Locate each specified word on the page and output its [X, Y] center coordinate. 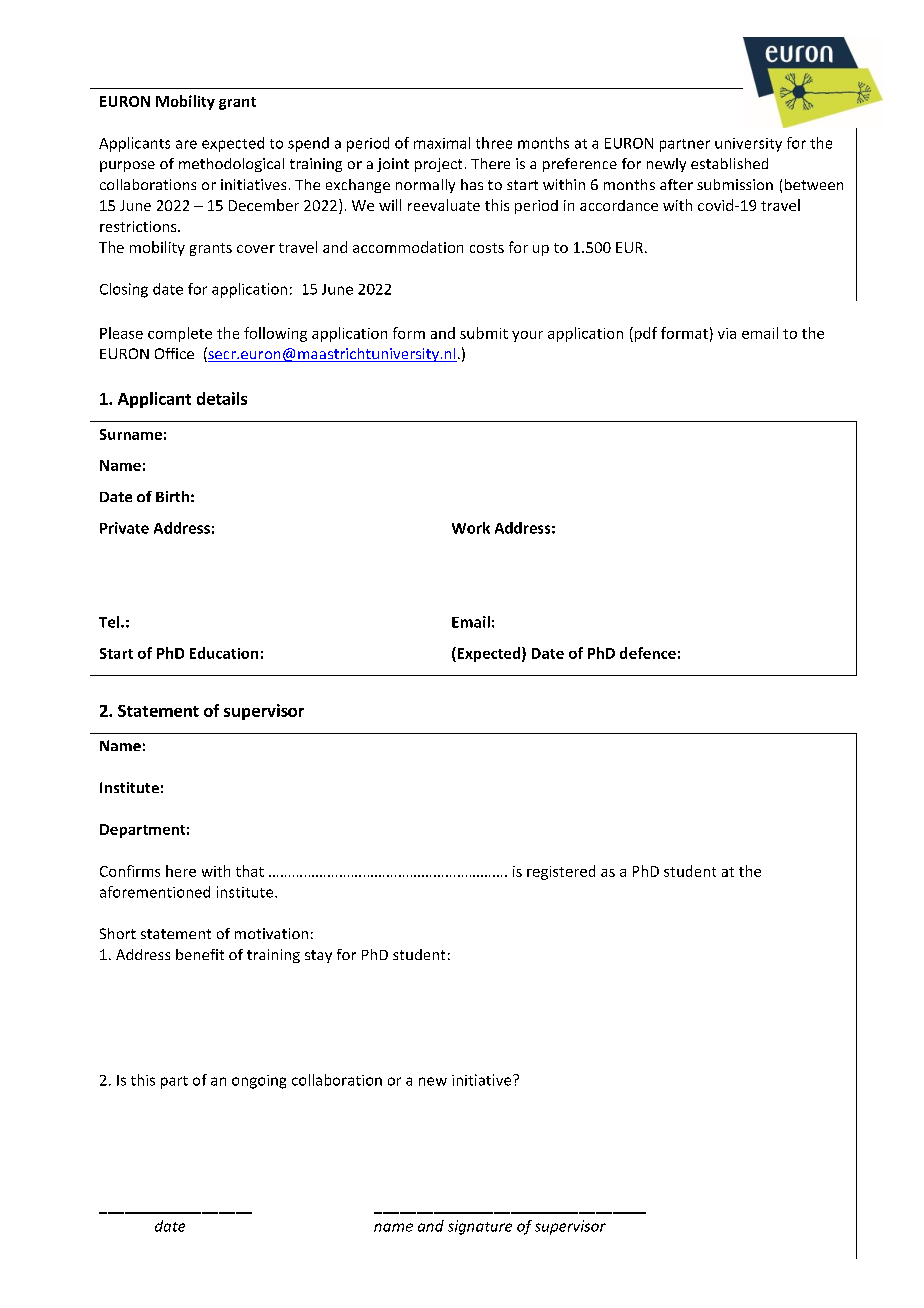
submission [735, 184]
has [472, 184]
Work [471, 528]
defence [648, 653]
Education [224, 653]
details [222, 398]
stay [318, 956]
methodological [231, 165]
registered [561, 872]
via [727, 333]
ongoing [259, 1082]
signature [480, 1227]
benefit [200, 954]
